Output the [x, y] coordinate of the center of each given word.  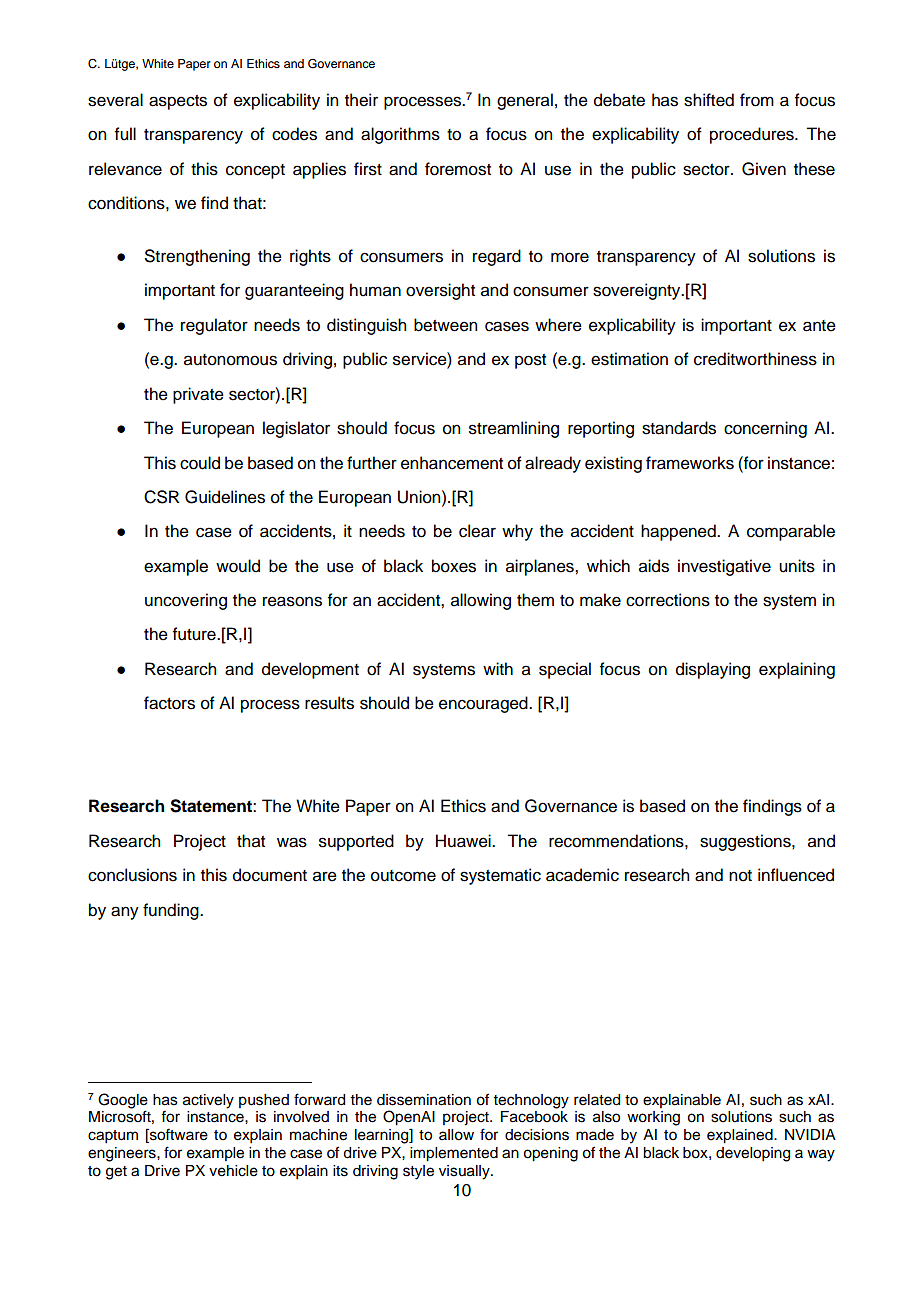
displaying [713, 670]
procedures [753, 135]
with [498, 668]
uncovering [186, 601]
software [178, 1135]
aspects [178, 102]
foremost [458, 169]
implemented [454, 1154]
